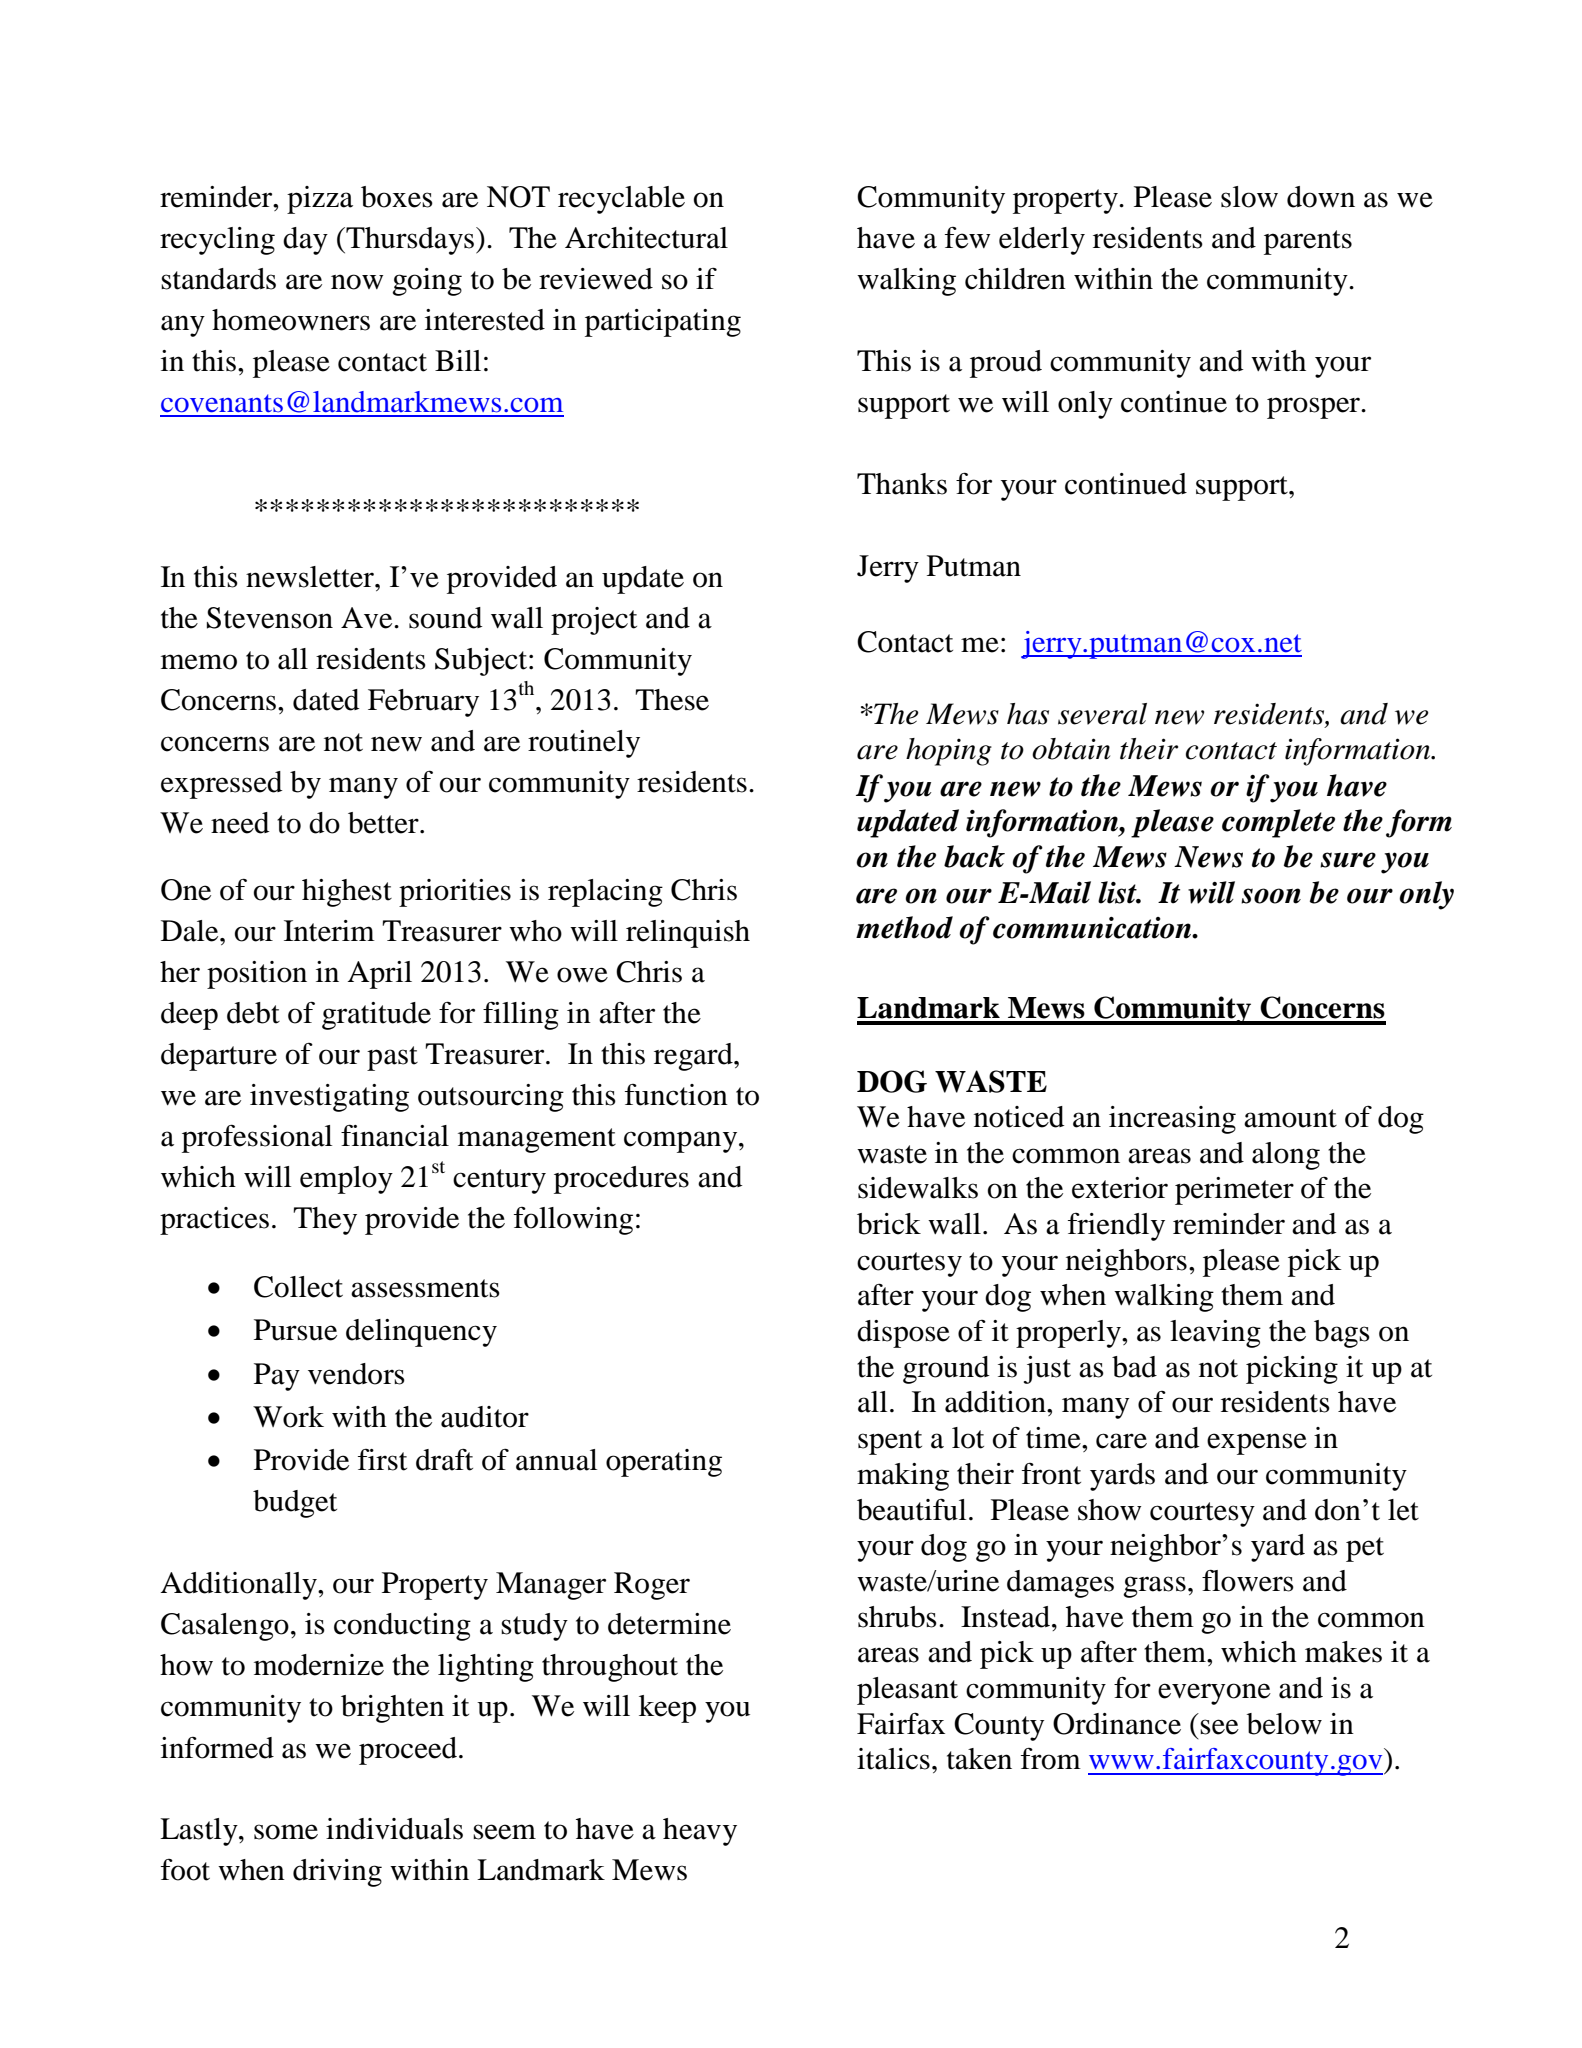 Image resolution: width=1582 pixels, height=2048 pixels. Describe the element at coordinates (1215, 1334) in the screenshot. I see `leaving` at that location.
